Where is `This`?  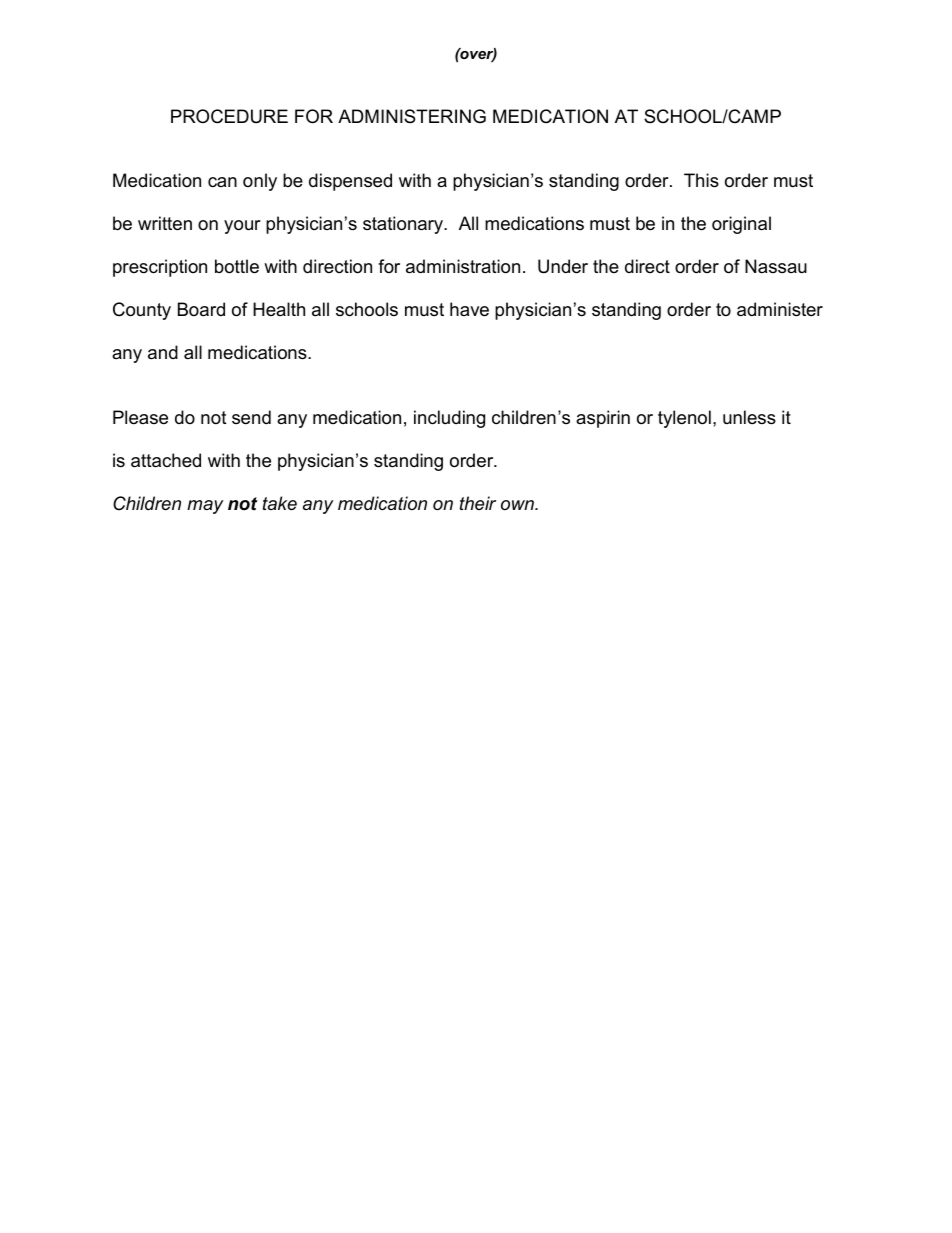
This is located at coordinates (701, 180).
